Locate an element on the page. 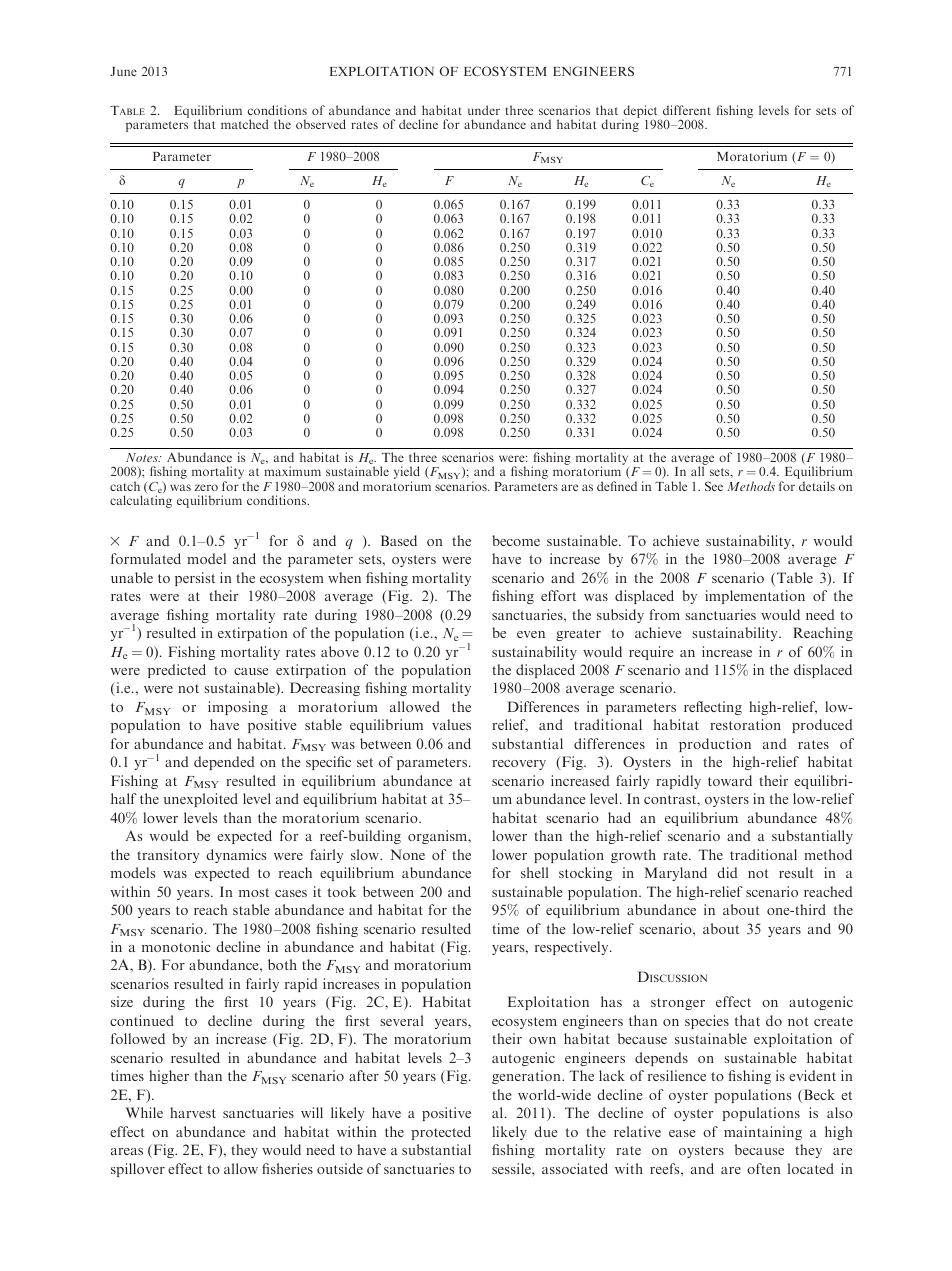 The width and height of the image is (952, 1271). under is located at coordinates (484, 110).
